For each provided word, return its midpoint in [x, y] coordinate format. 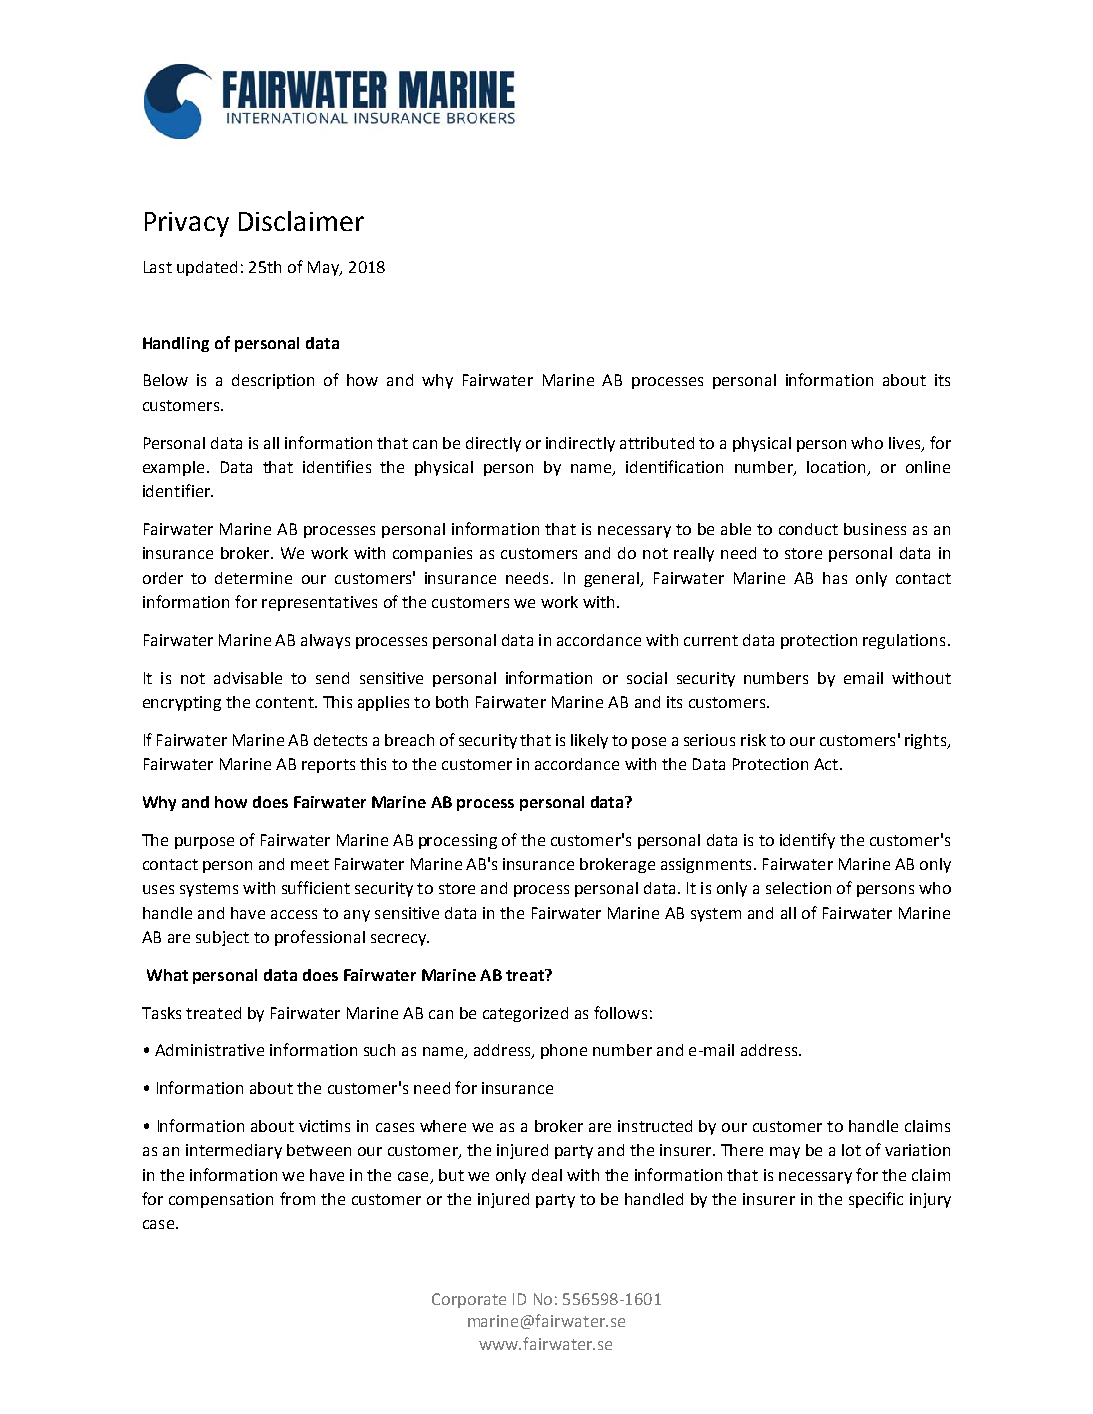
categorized [525, 1014]
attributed [657, 443]
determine [253, 578]
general [612, 579]
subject [222, 938]
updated [207, 268]
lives [906, 444]
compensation [221, 1200]
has [835, 578]
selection [798, 888]
